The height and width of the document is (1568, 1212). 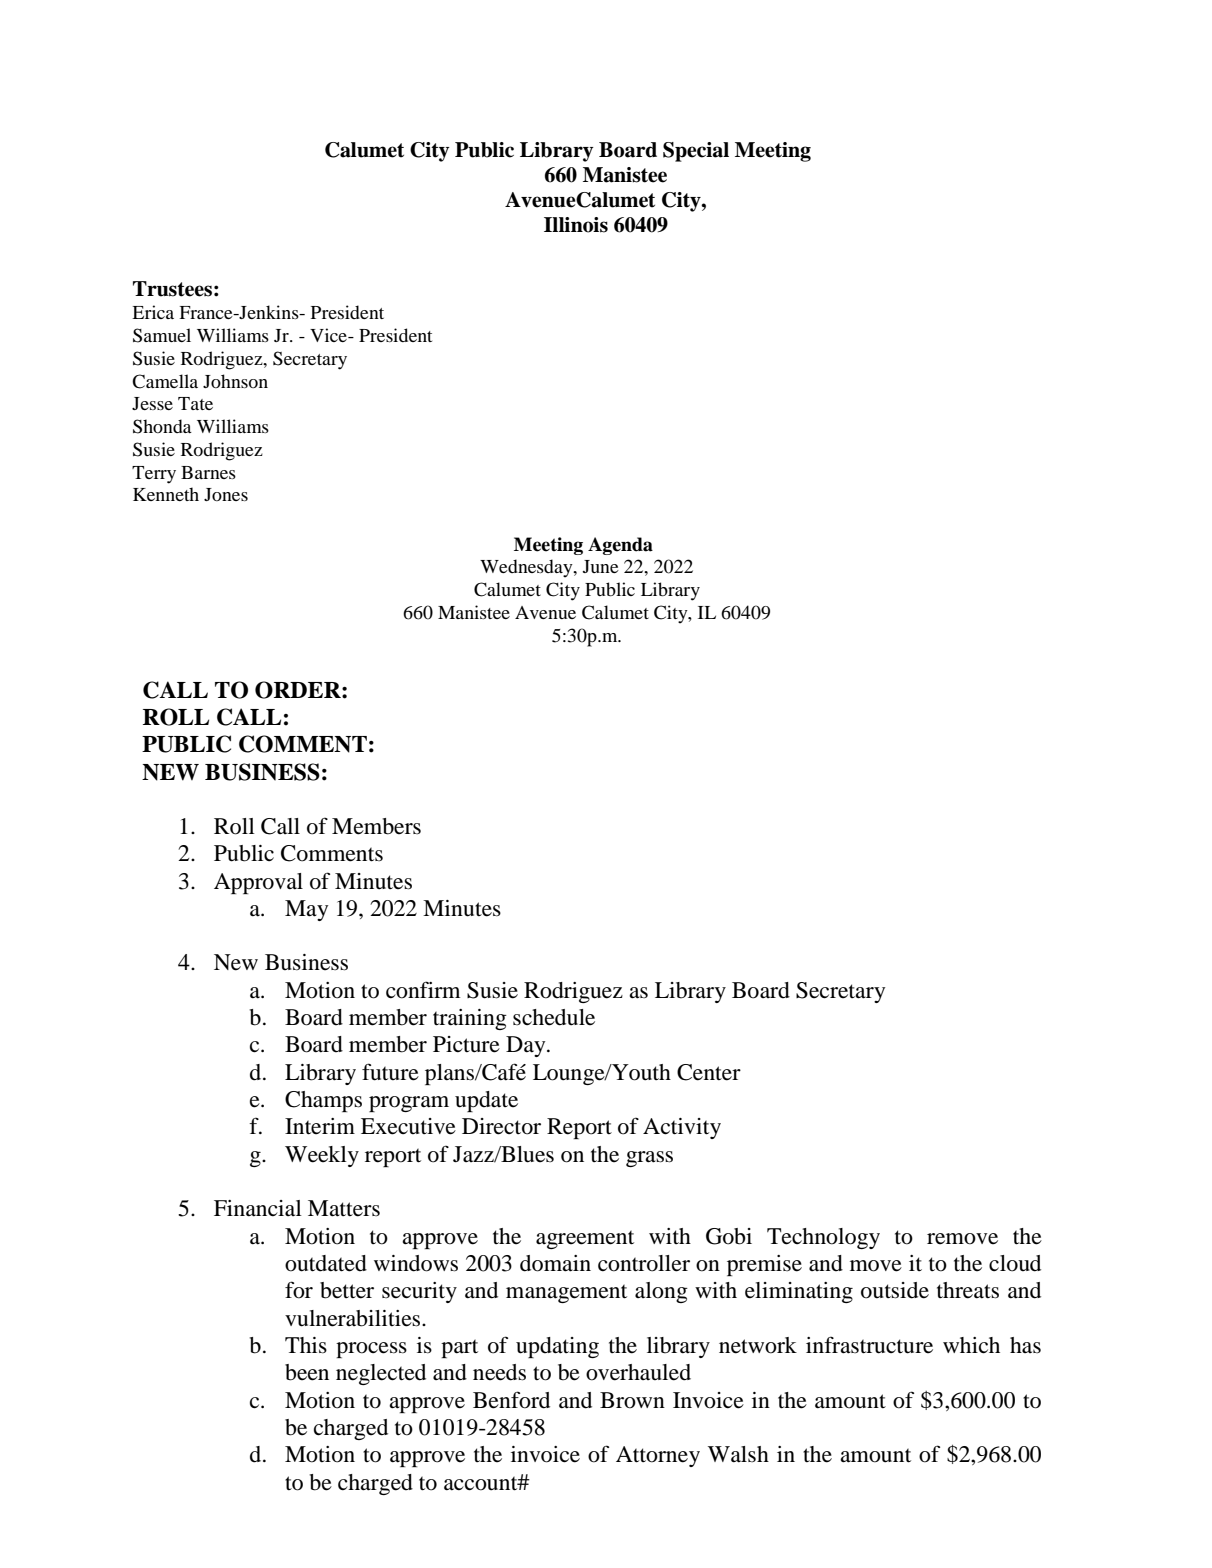 What do you see at coordinates (208, 472) in the document?
I see `Barnes` at bounding box center [208, 472].
